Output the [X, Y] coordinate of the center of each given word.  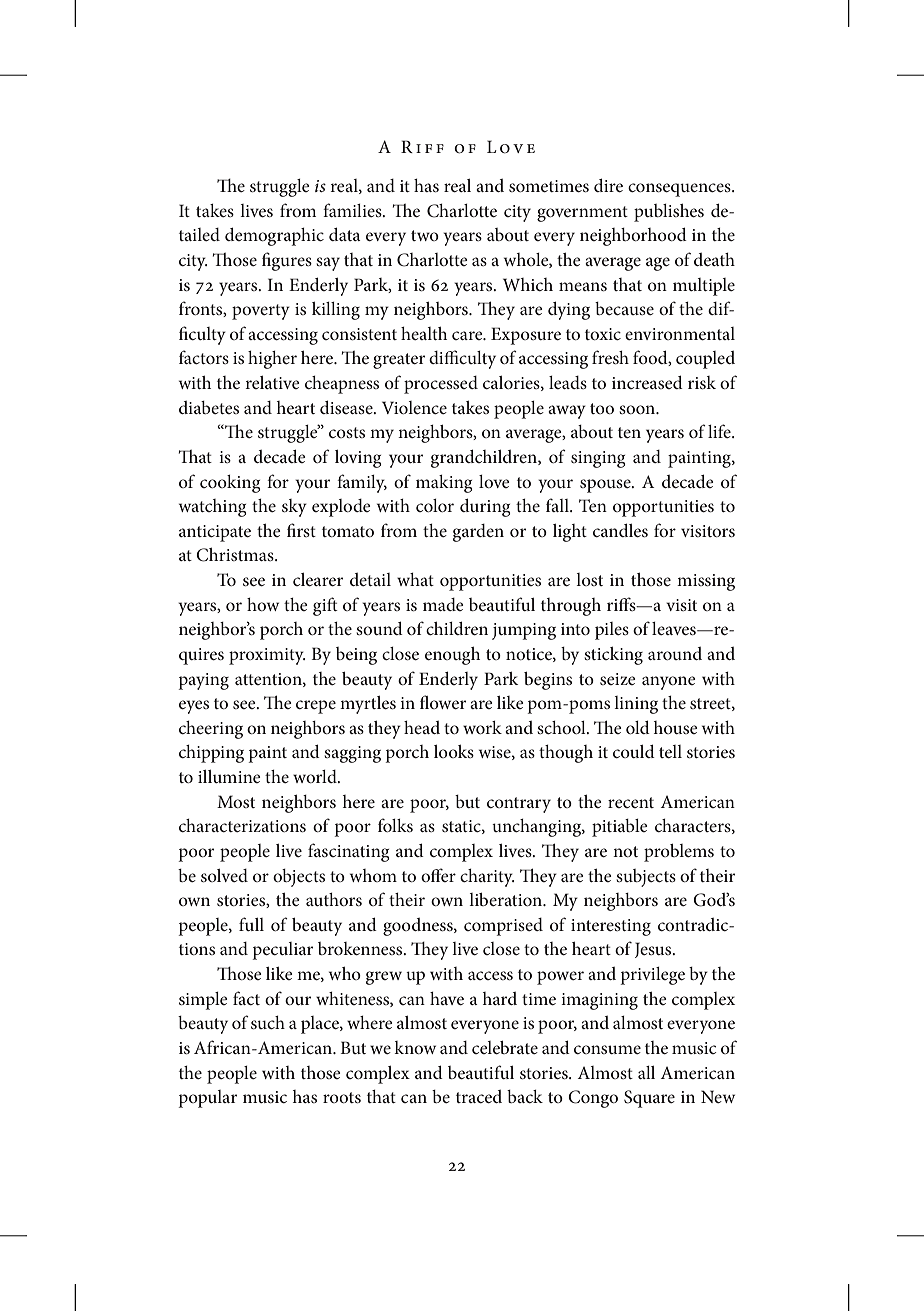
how [263, 604]
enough [452, 656]
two [425, 235]
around [675, 653]
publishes [669, 213]
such [268, 1022]
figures [287, 261]
